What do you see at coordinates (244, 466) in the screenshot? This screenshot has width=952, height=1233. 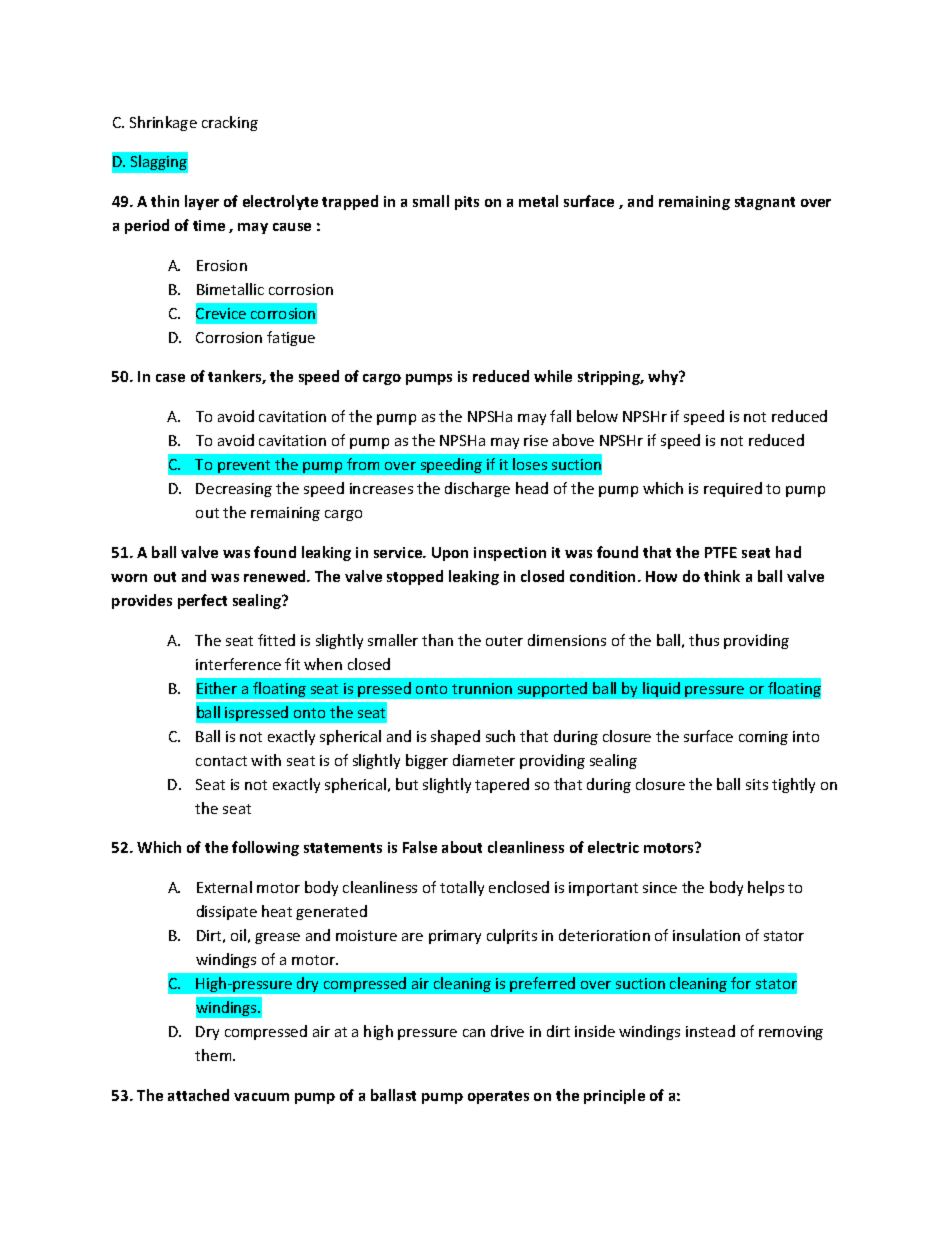 I see `prevent` at bounding box center [244, 466].
